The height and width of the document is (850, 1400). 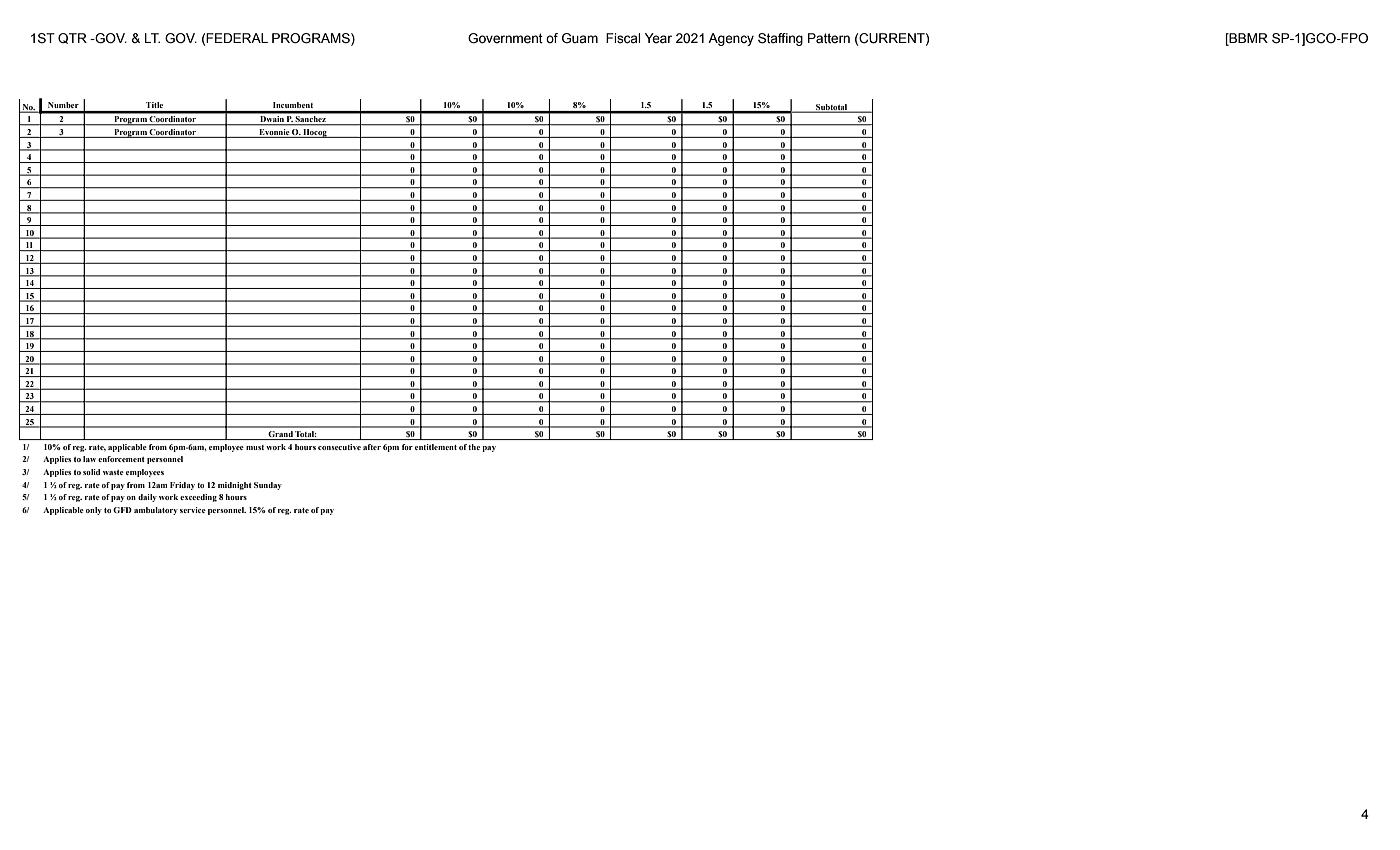 What do you see at coordinates (505, 38) in the document?
I see `Government` at bounding box center [505, 38].
